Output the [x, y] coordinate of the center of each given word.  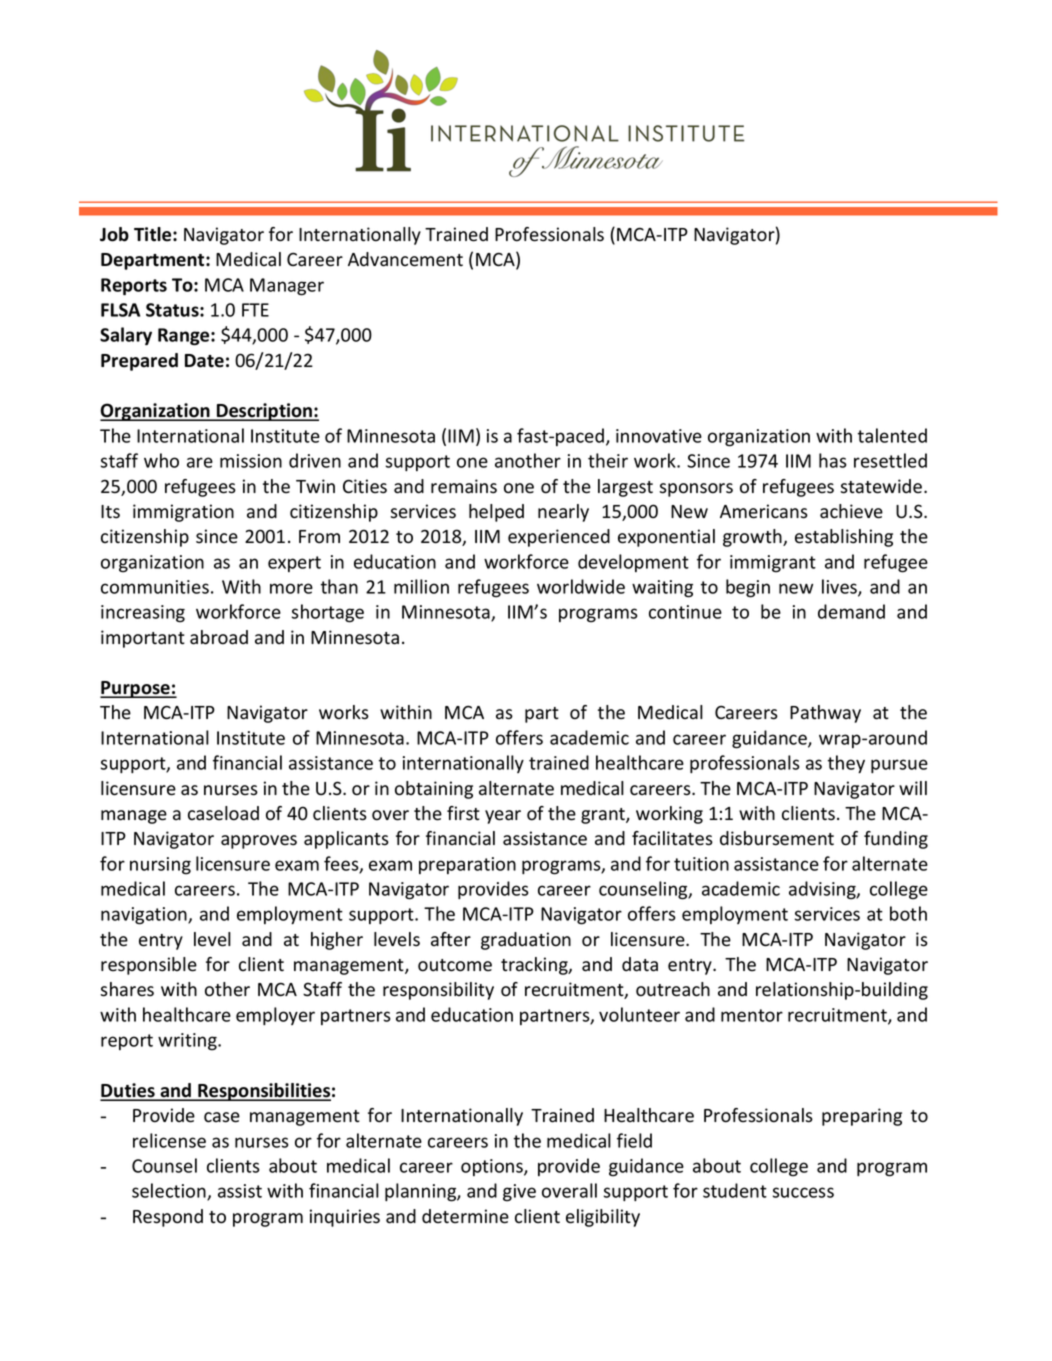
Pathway [825, 714]
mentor [752, 1015]
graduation [526, 941]
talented [892, 435]
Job [114, 234]
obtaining [434, 790]
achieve [851, 511]
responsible [149, 966]
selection [170, 1192]
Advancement [405, 259]
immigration [183, 513]
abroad [219, 637]
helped [496, 513]
